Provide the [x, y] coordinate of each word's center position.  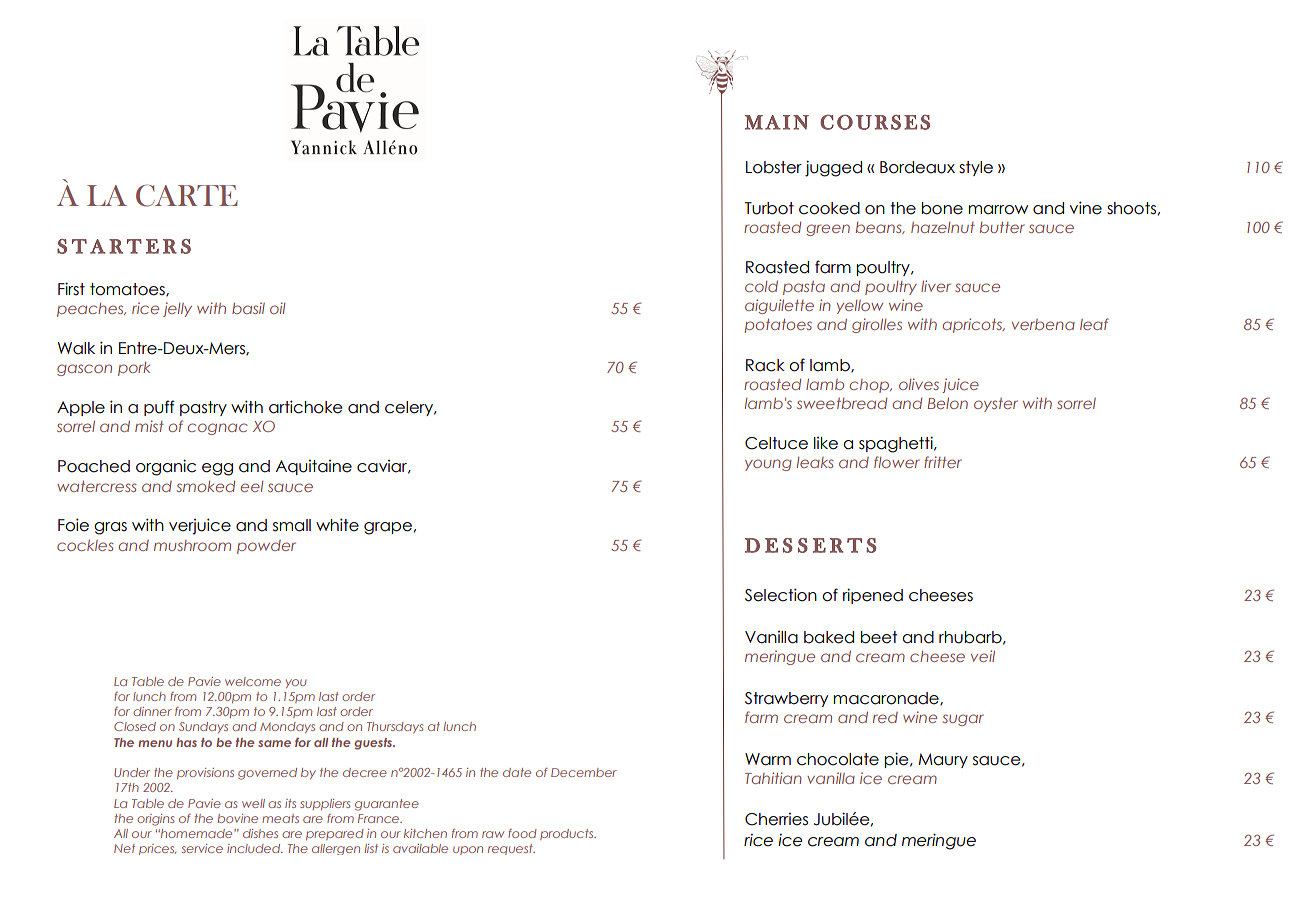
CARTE [187, 195]
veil [983, 656]
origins [155, 820]
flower [897, 462]
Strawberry [786, 699]
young [768, 465]
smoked [205, 486]
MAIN [777, 122]
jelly [177, 309]
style [976, 168]
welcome [253, 681]
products [568, 834]
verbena [1043, 324]
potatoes [778, 326]
